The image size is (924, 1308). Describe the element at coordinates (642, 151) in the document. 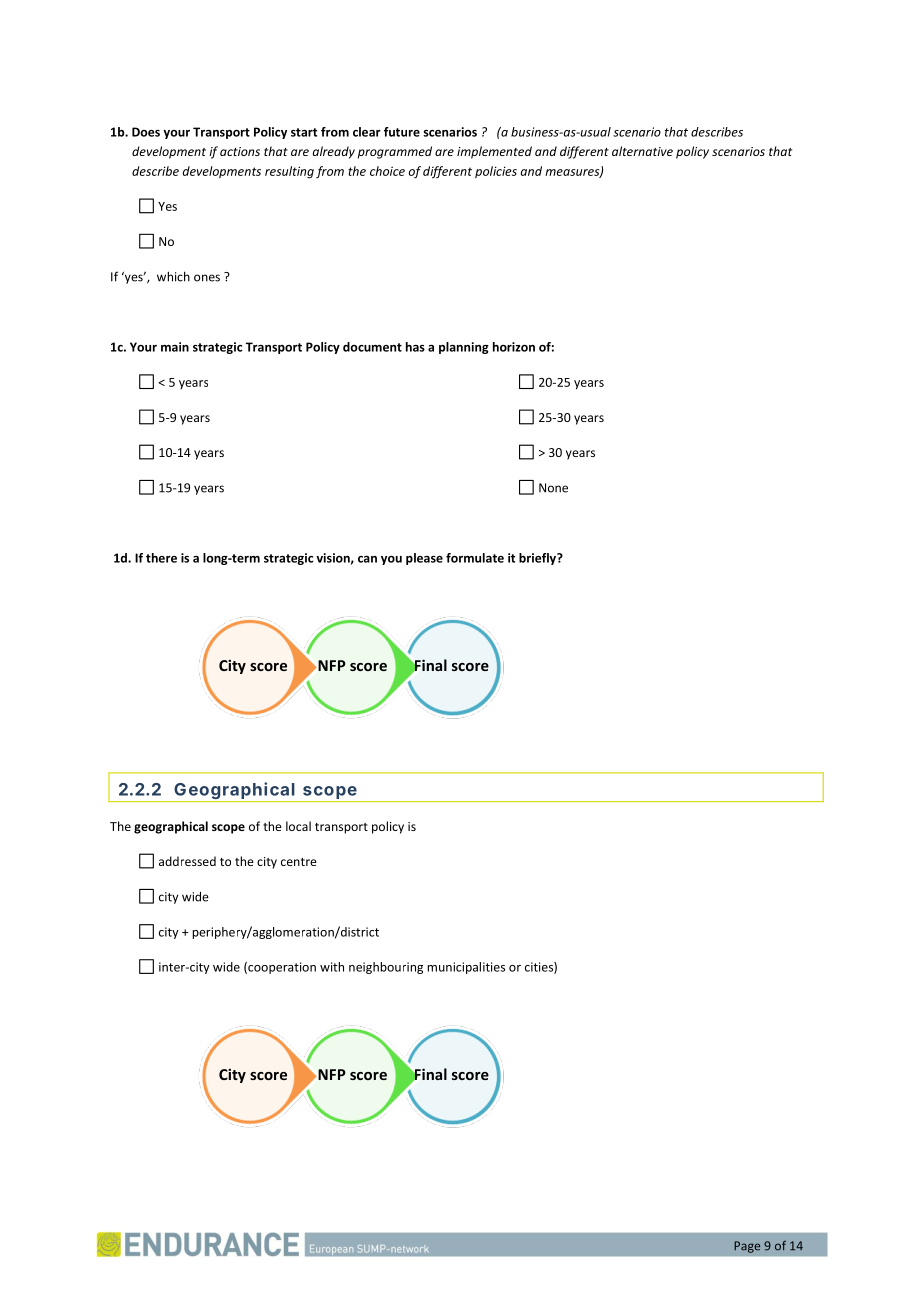

I see `alternative` at that location.
